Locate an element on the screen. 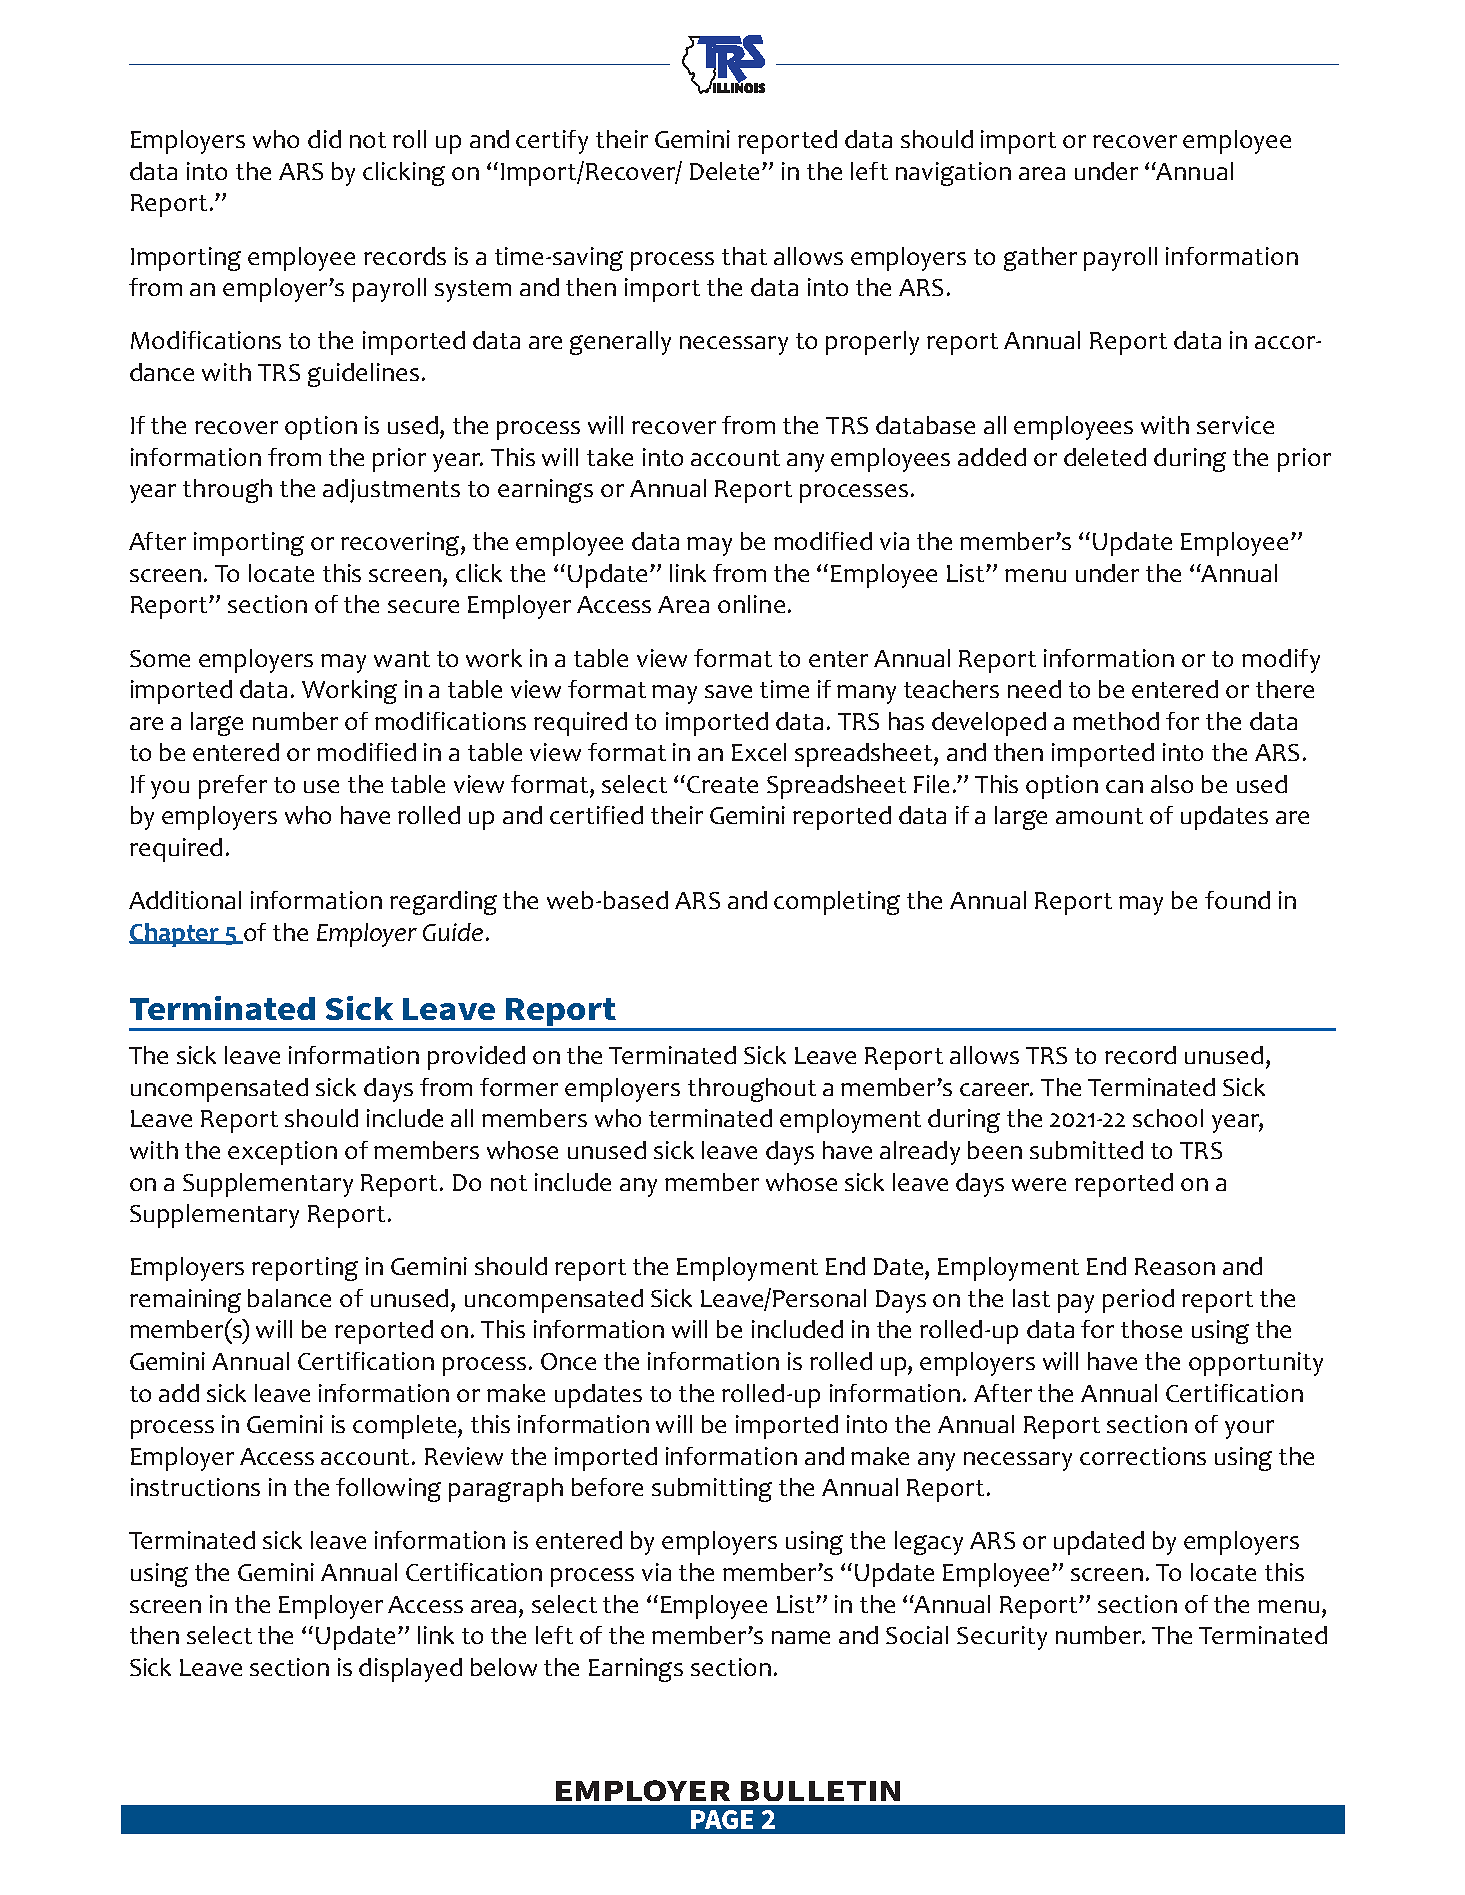  Security is located at coordinates (1002, 1638).
